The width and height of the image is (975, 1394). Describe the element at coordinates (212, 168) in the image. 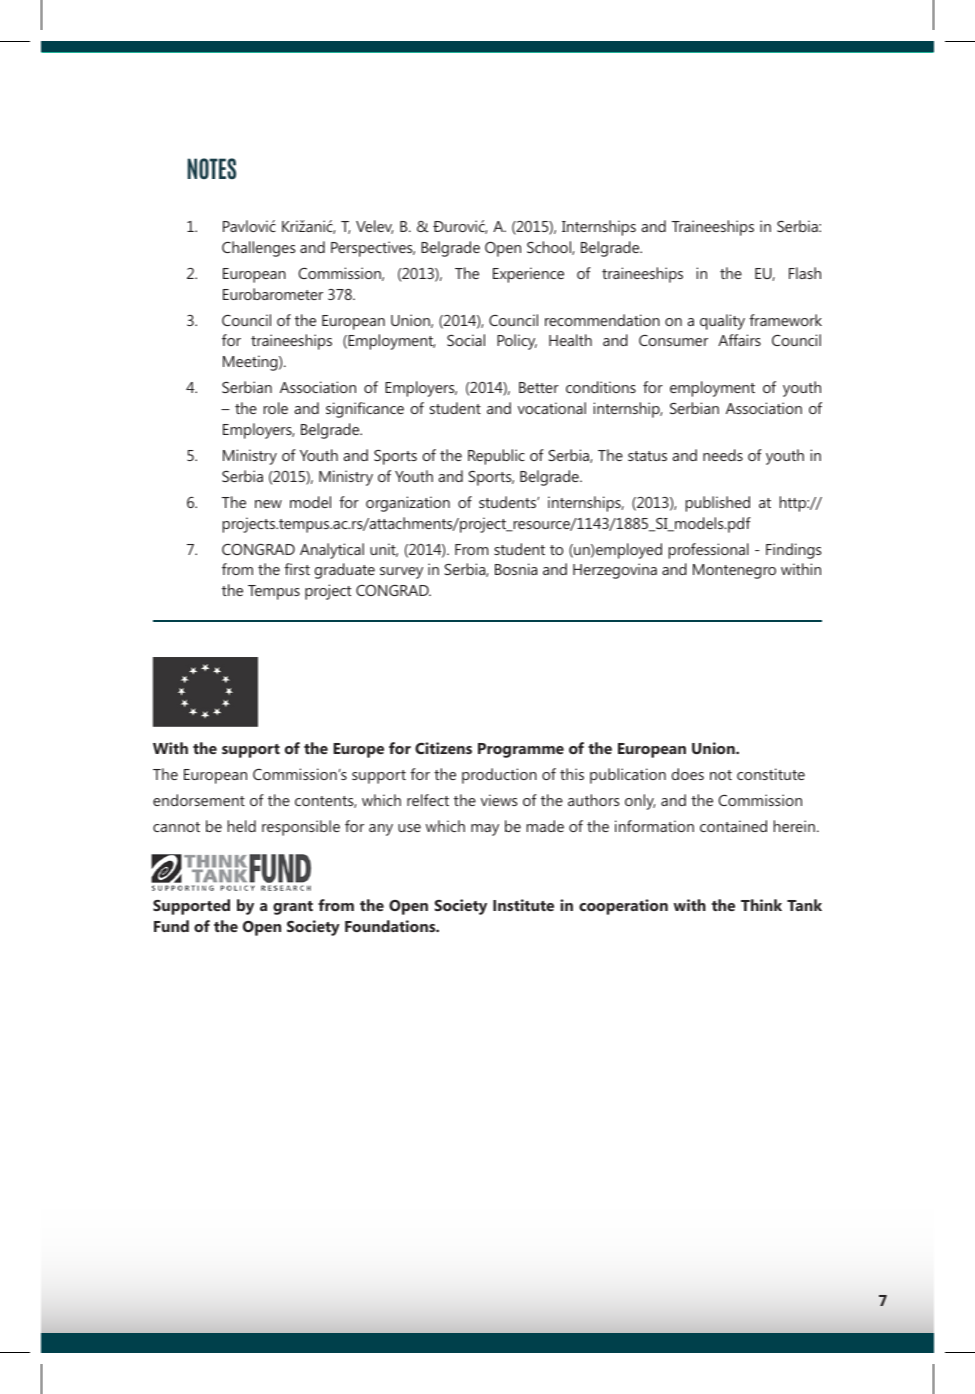

I see `NOTES` at that location.
